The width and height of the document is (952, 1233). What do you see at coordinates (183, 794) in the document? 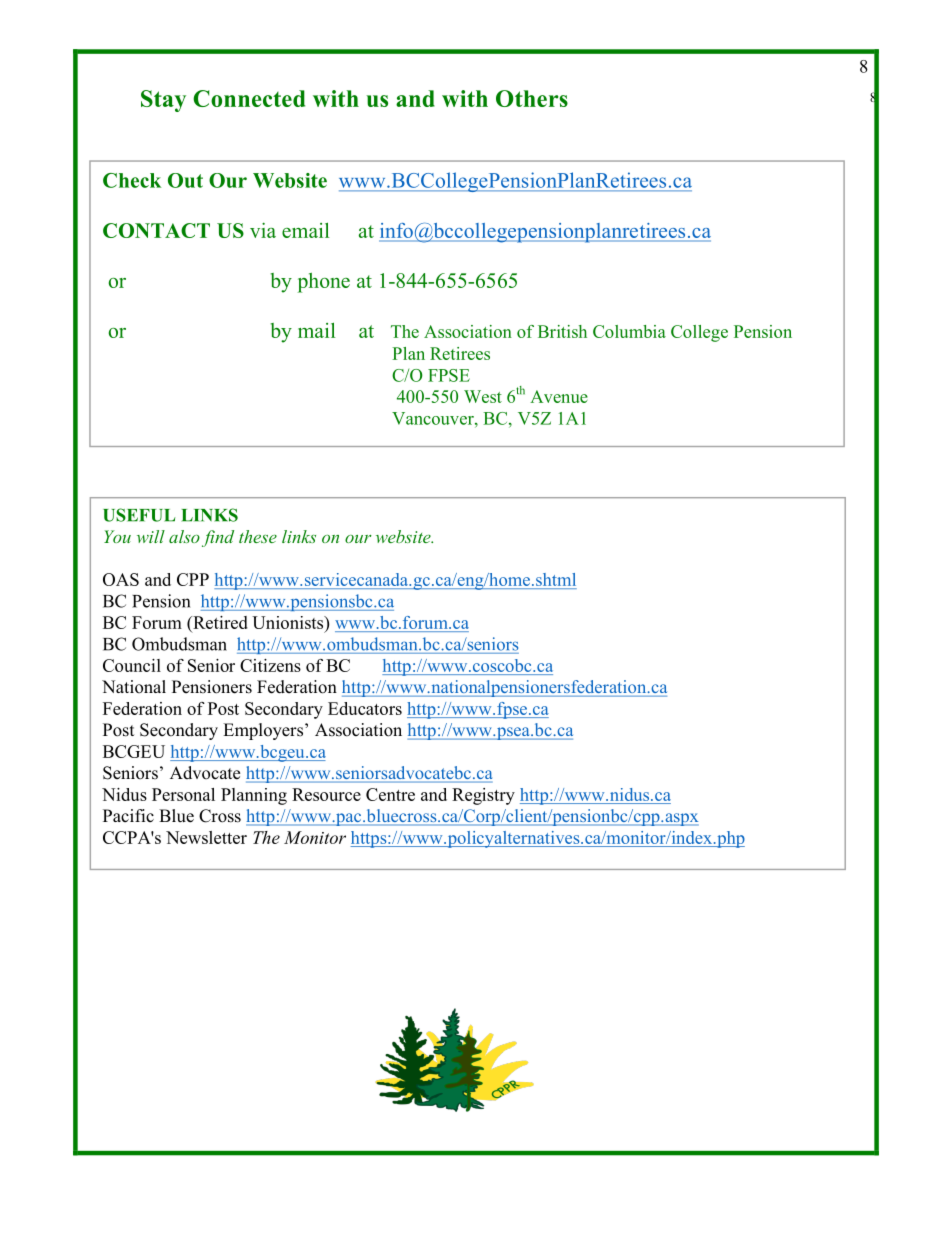
I see `Personal` at bounding box center [183, 794].
